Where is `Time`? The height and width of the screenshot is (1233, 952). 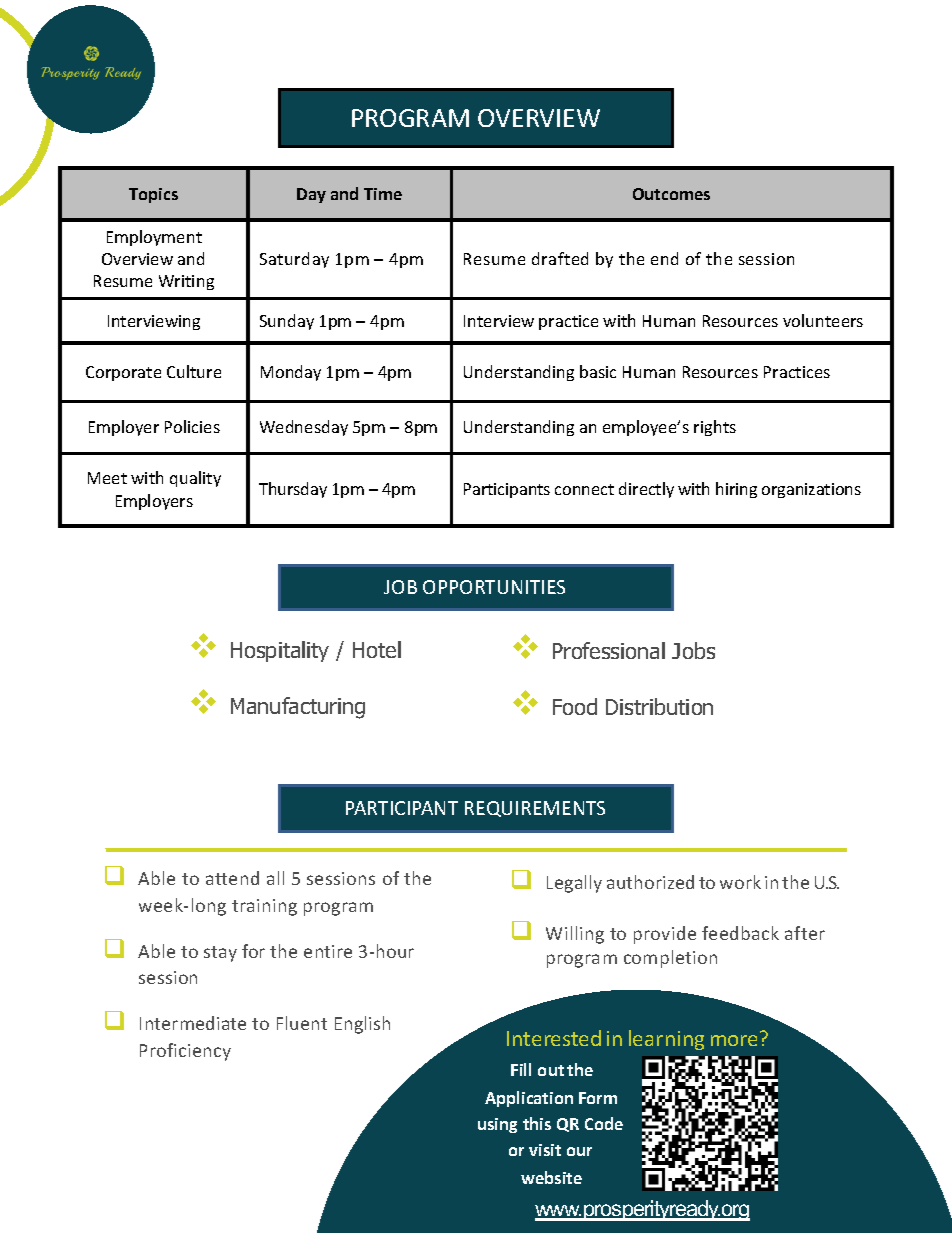
Time is located at coordinates (383, 194).
